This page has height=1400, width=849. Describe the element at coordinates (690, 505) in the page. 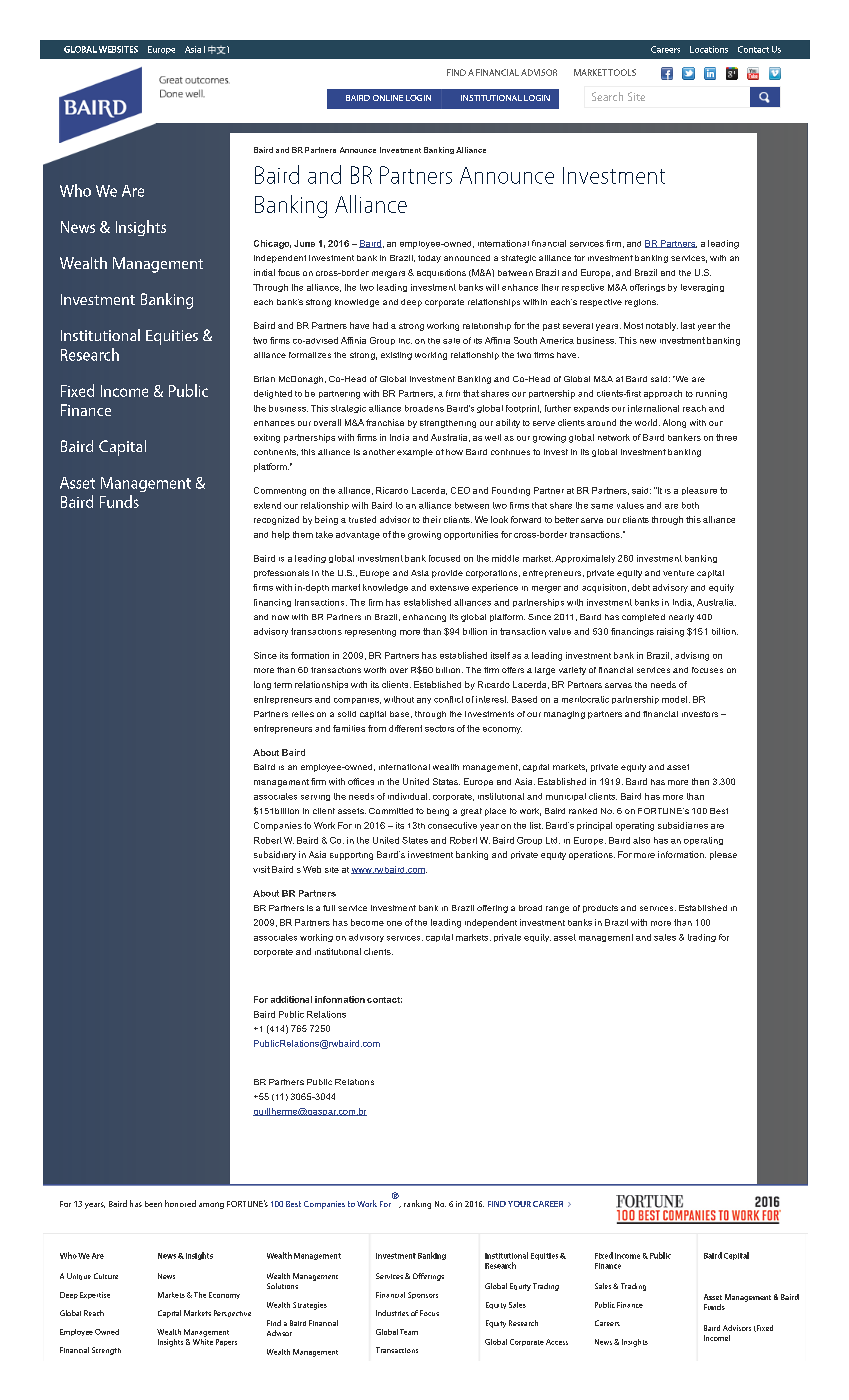

I see `both` at that location.
